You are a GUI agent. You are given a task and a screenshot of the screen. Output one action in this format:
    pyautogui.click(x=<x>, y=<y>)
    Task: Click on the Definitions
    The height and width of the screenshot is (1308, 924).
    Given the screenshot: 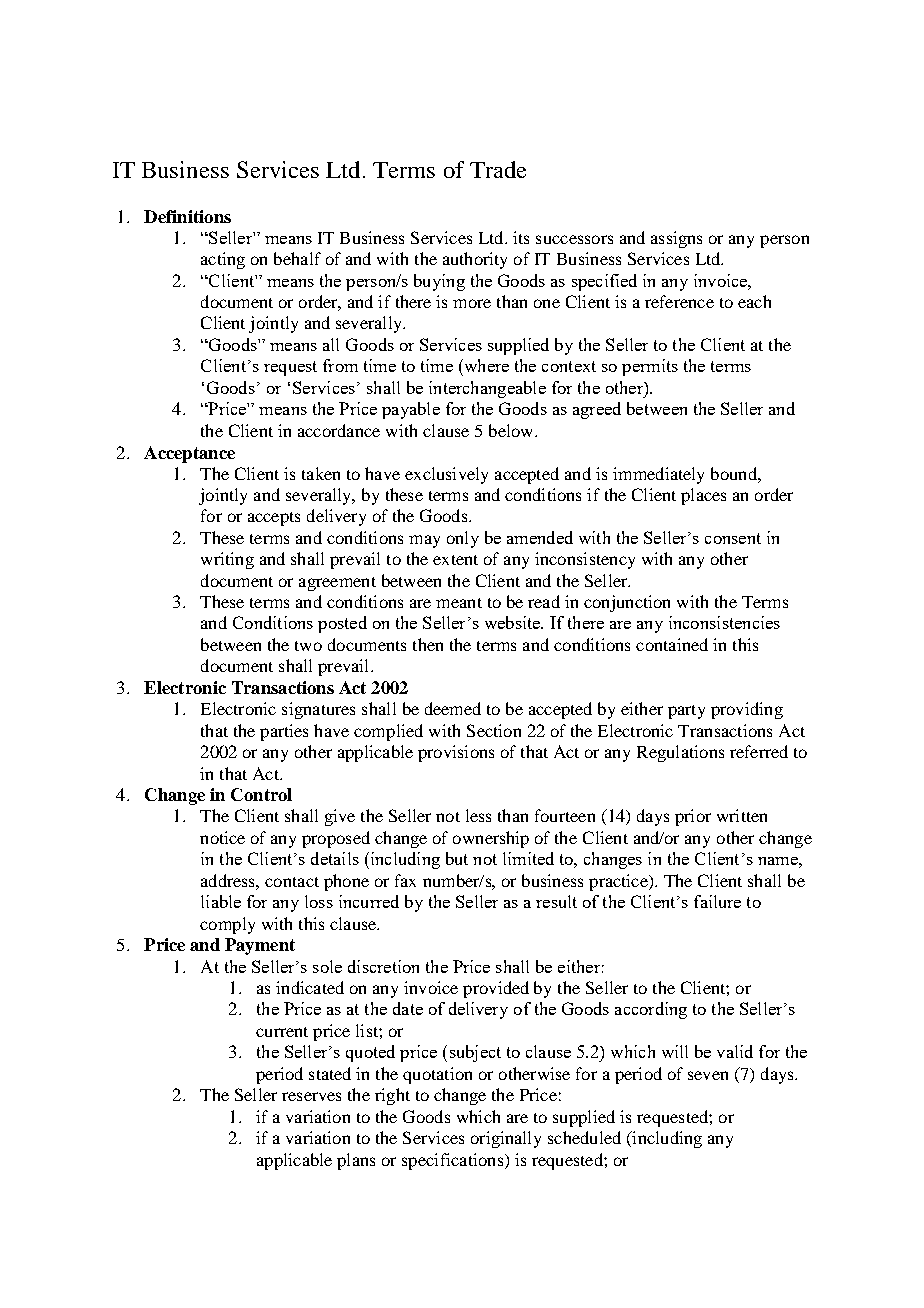 What is the action you would take?
    pyautogui.click(x=187, y=216)
